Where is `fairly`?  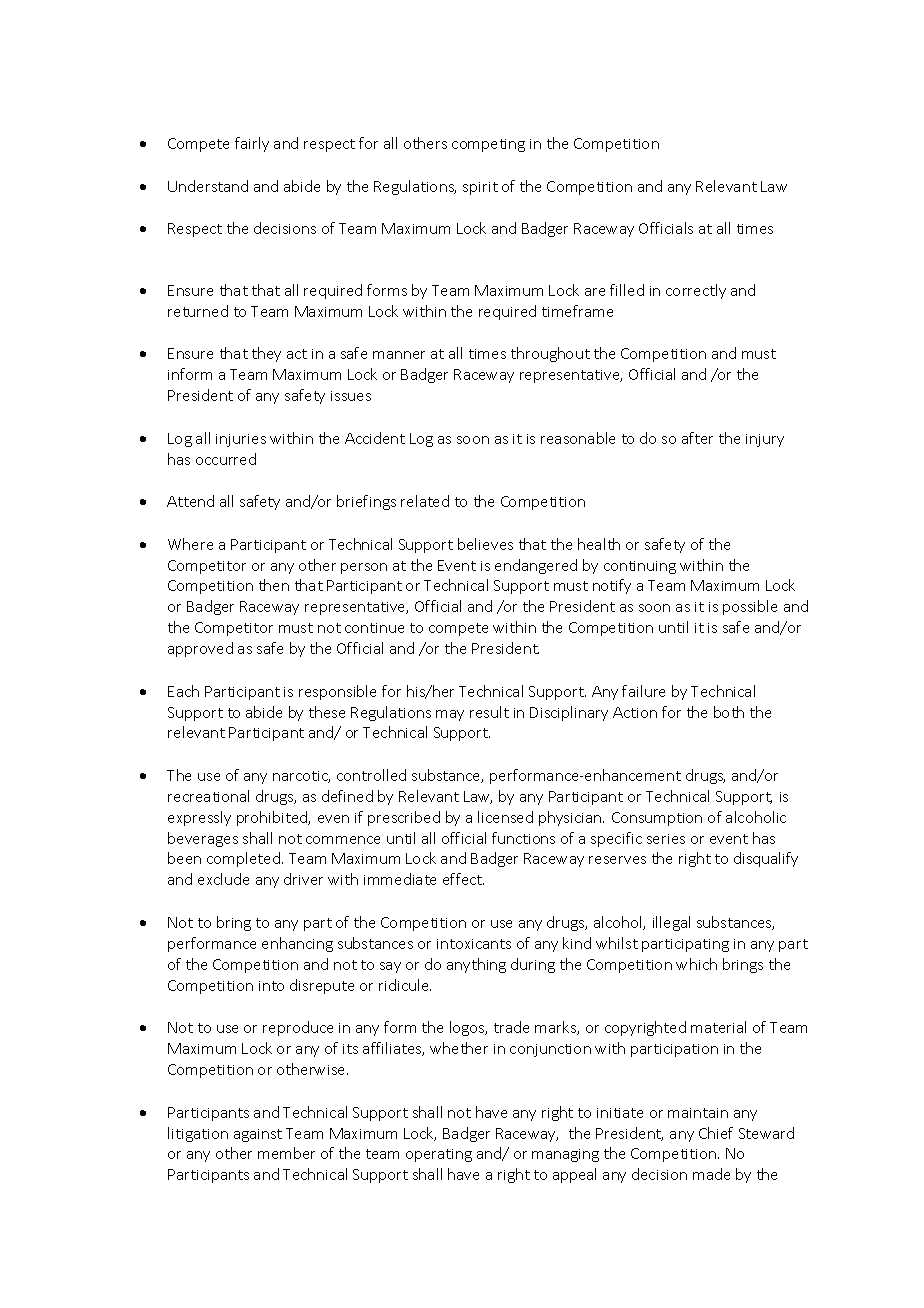 fairly is located at coordinates (252, 144).
